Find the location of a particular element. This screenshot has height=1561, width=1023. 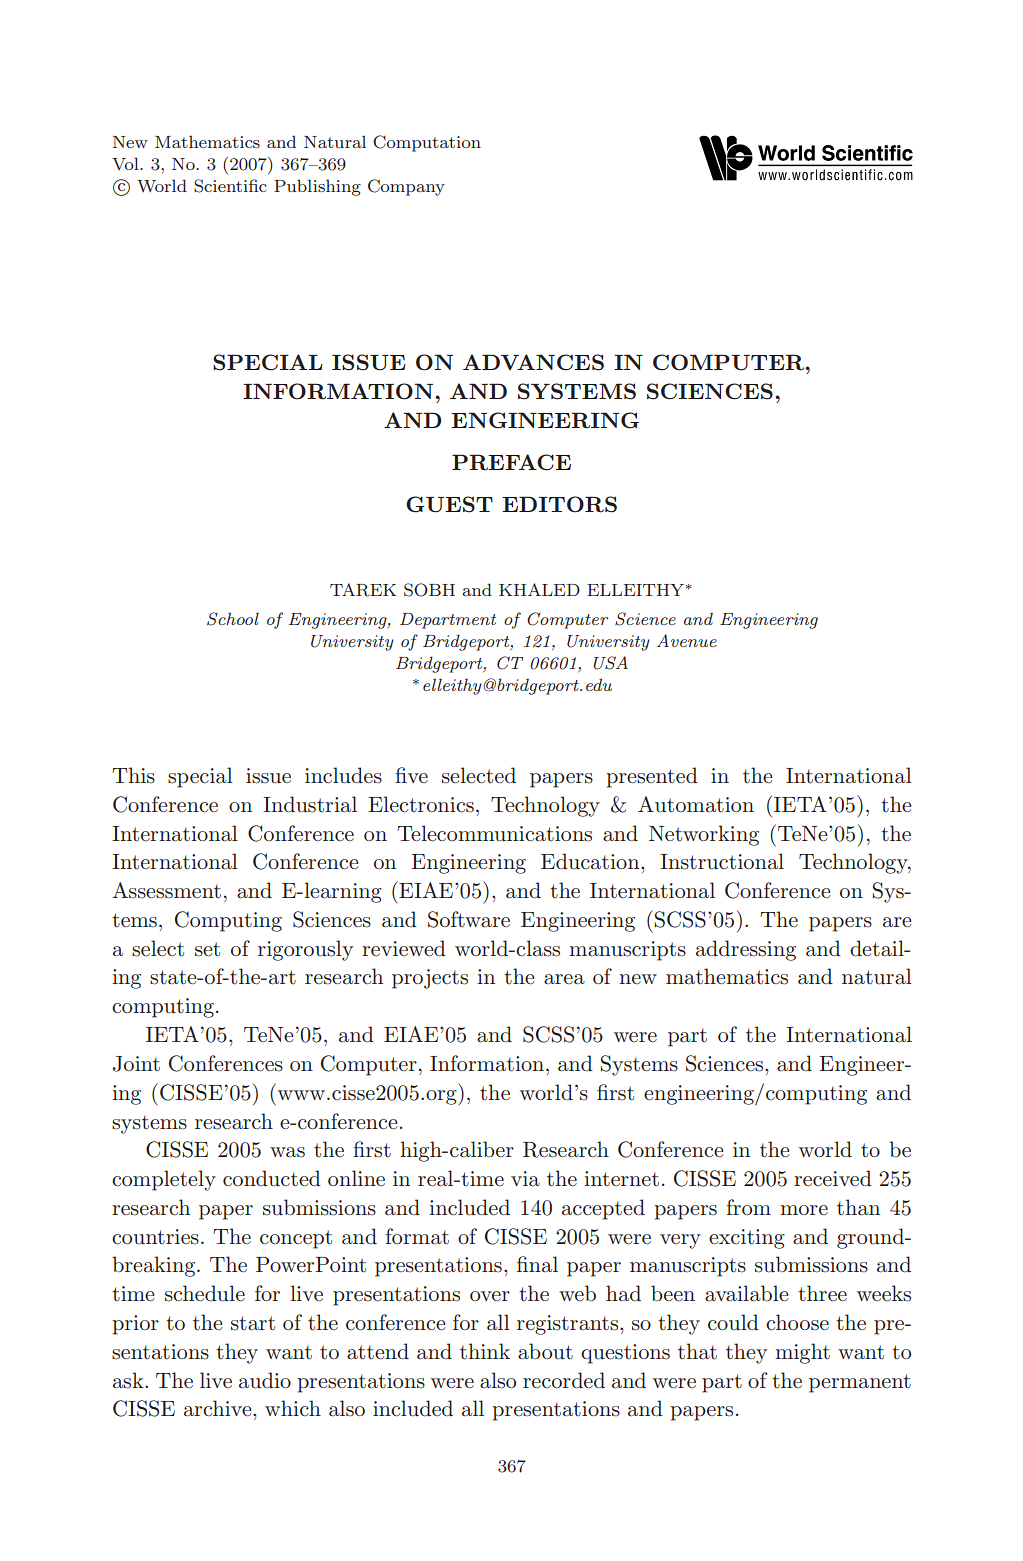

Computation is located at coordinates (427, 143).
